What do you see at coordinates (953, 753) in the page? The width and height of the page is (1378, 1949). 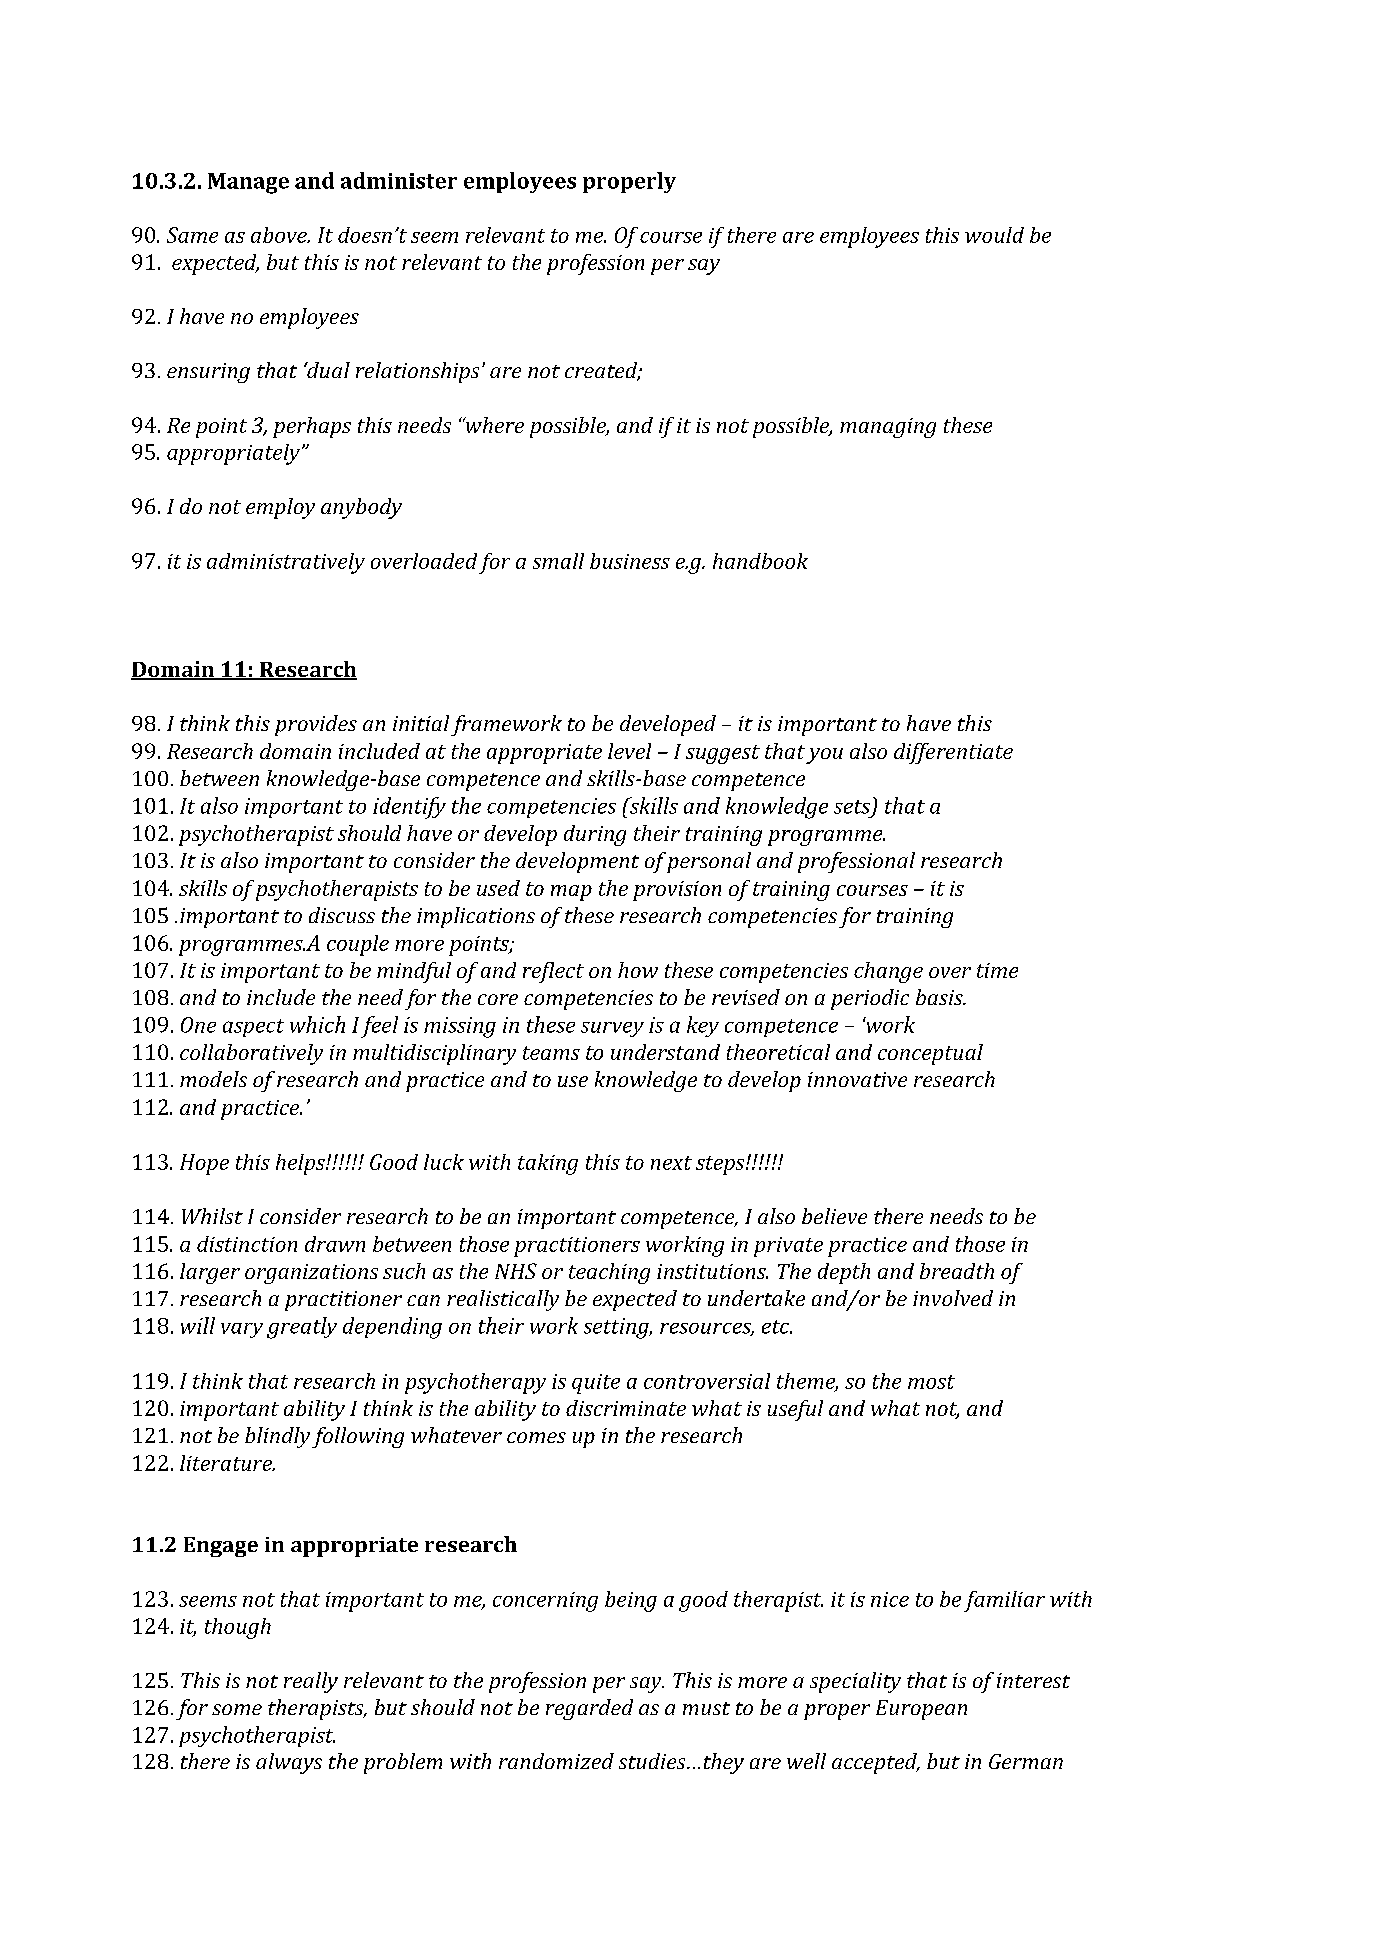 I see `differentiate` at bounding box center [953, 753].
